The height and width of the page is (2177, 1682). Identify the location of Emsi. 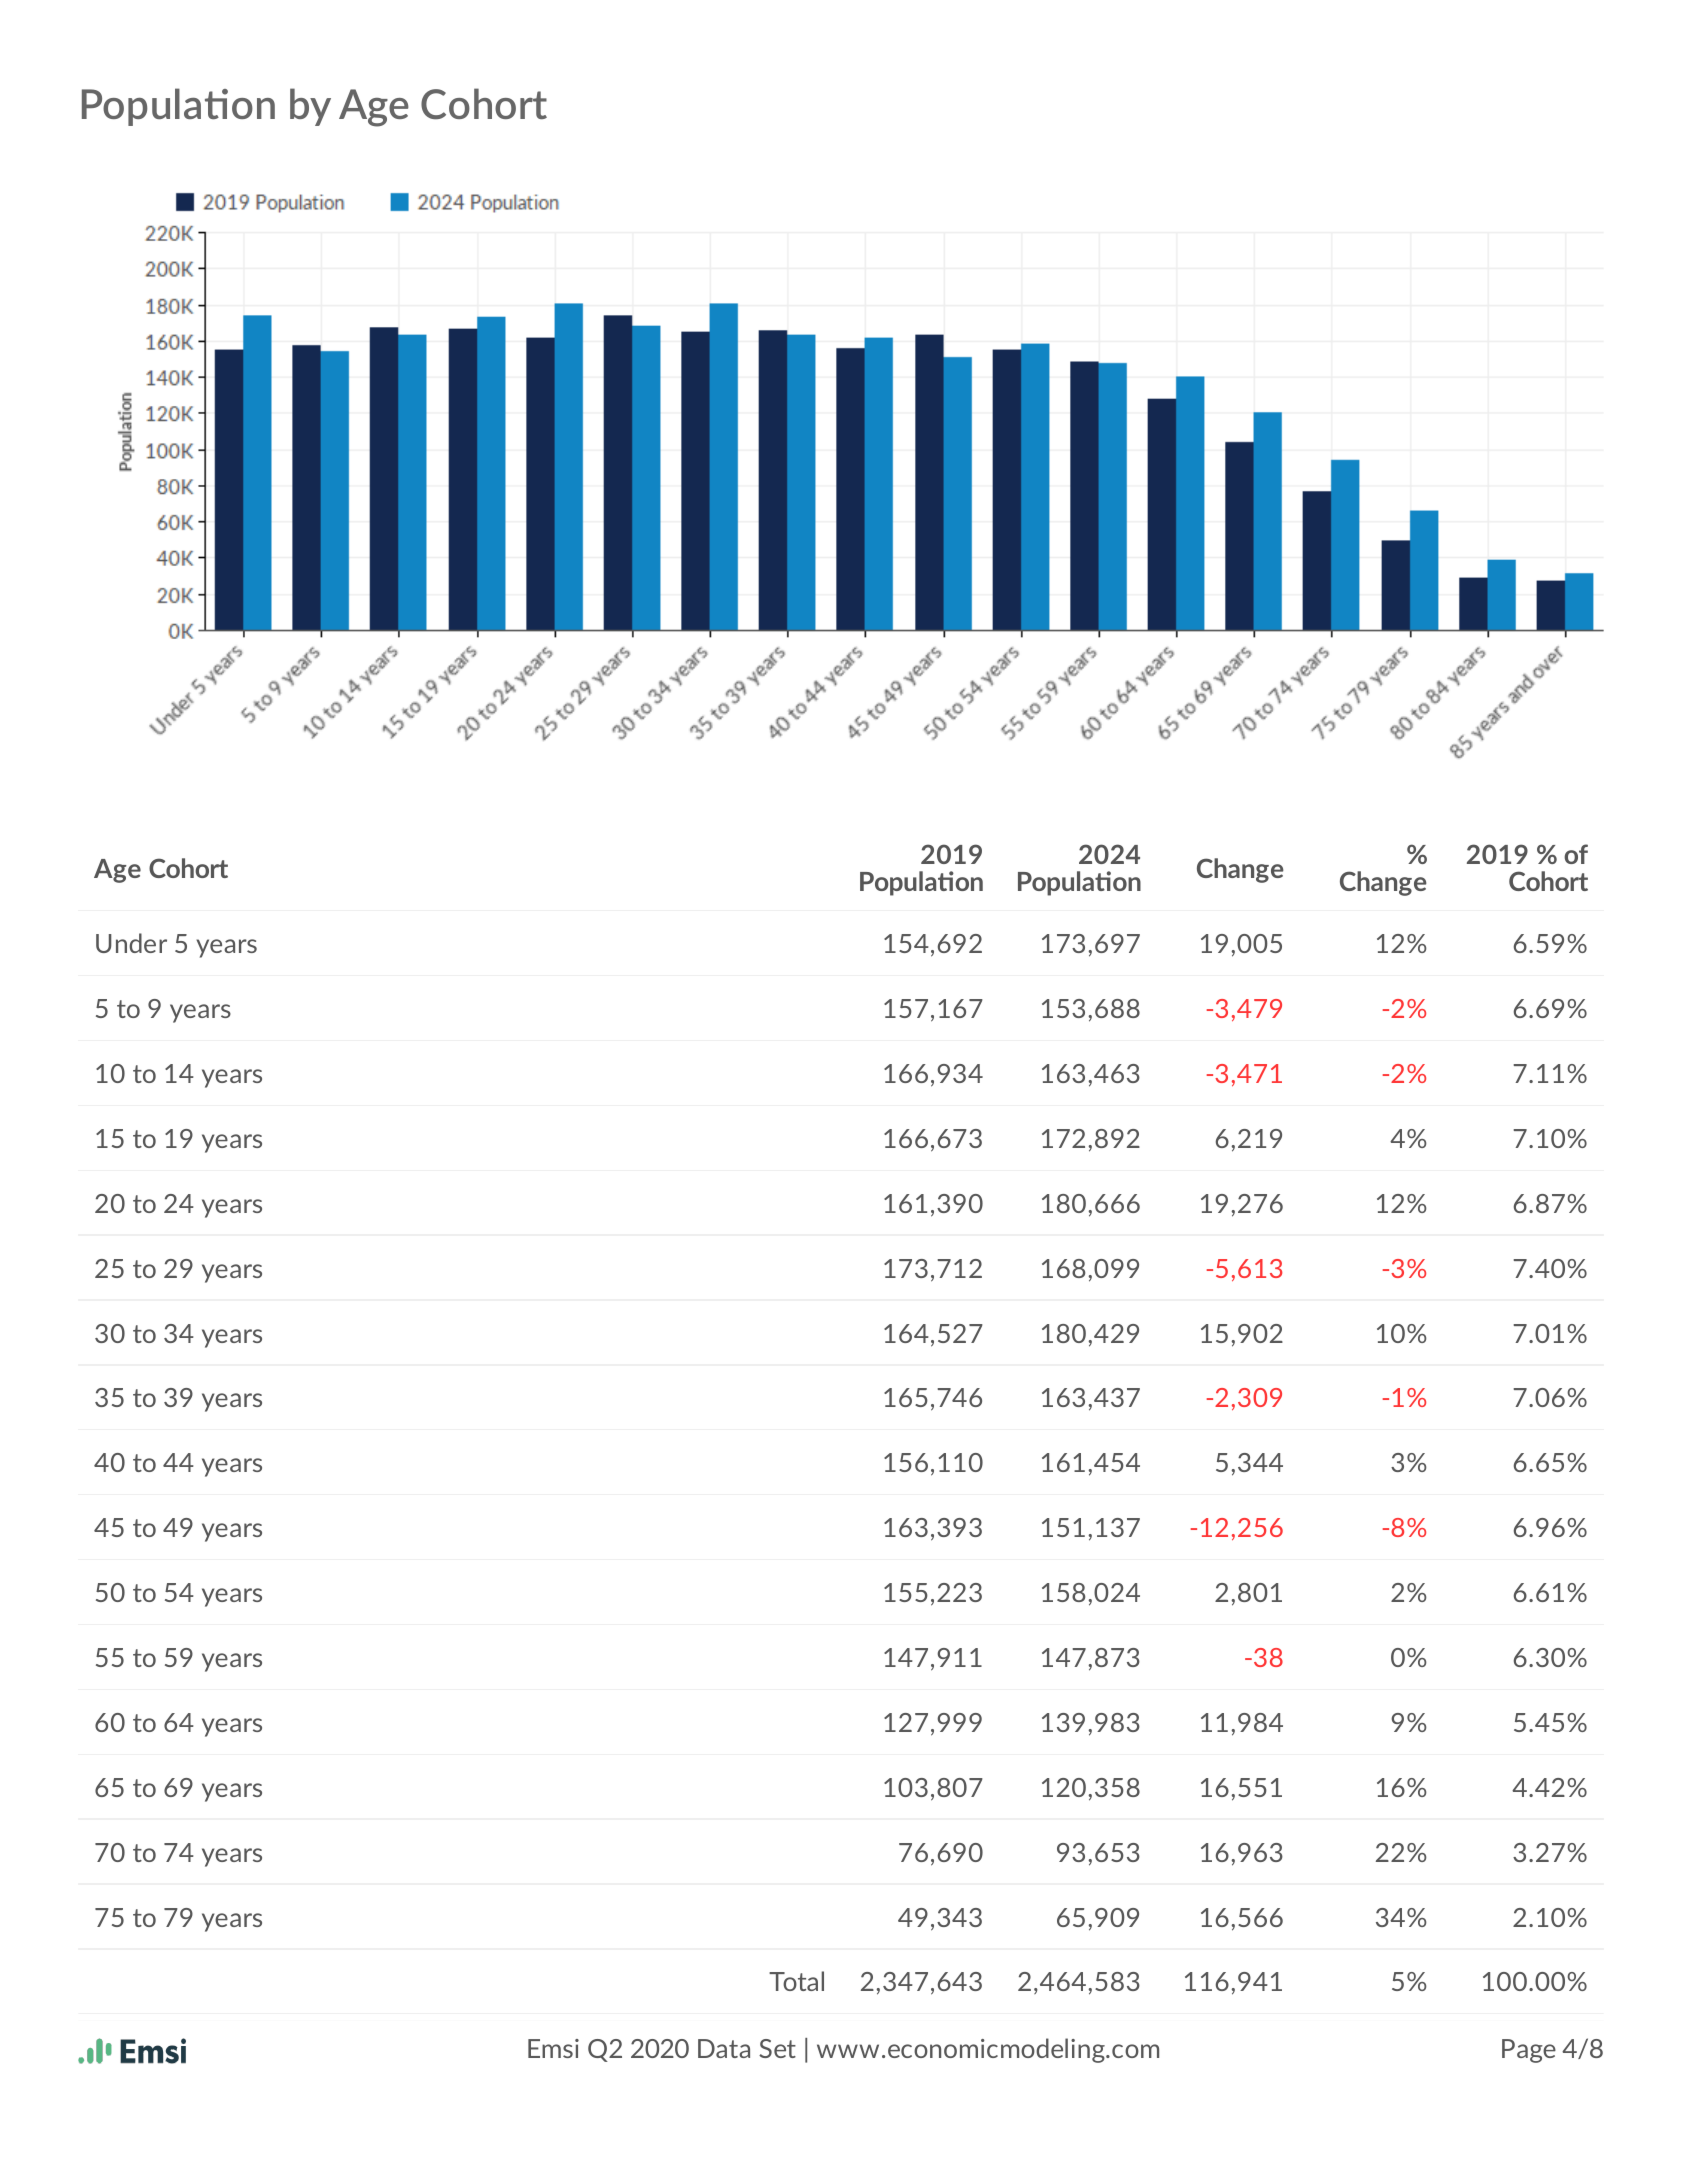
(553, 2048).
